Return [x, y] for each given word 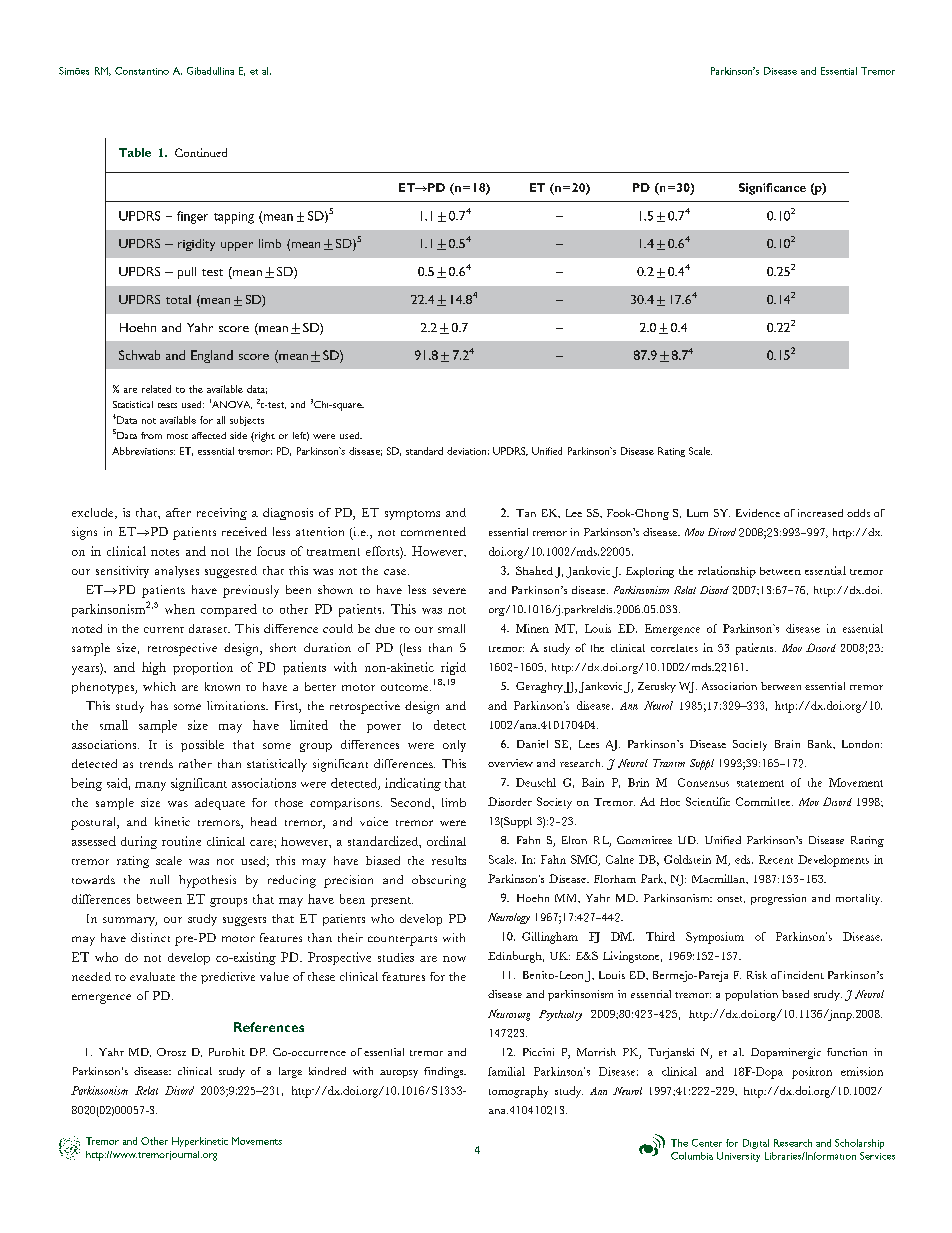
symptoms [412, 515]
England [212, 356]
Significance [772, 189]
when [180, 609]
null [159, 879]
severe [449, 591]
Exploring [650, 572]
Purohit [227, 1052]
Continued [201, 152]
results [449, 860]
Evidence [758, 513]
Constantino [142, 71]
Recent [776, 859]
